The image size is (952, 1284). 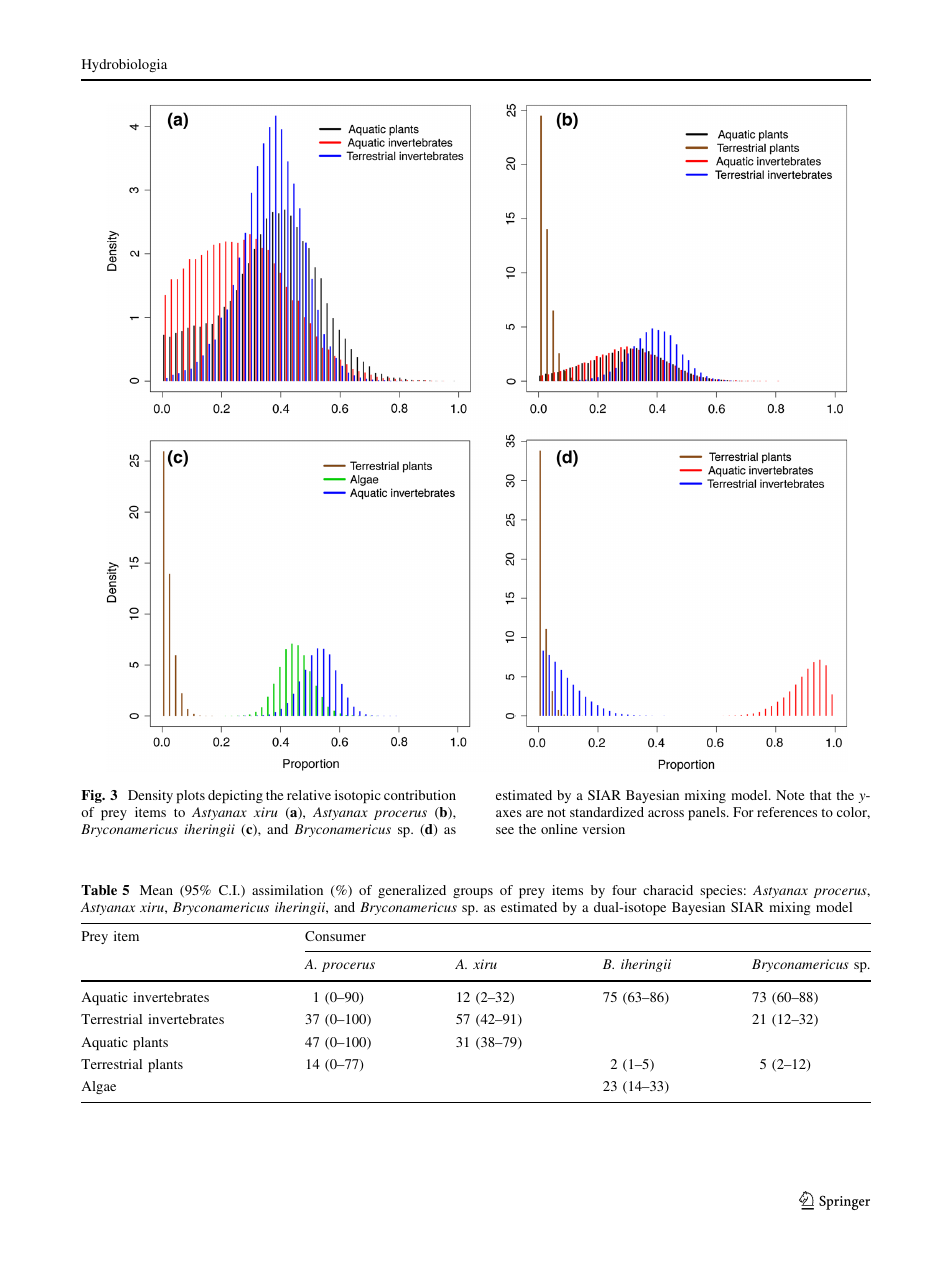 I want to click on four, so click(x=624, y=890).
